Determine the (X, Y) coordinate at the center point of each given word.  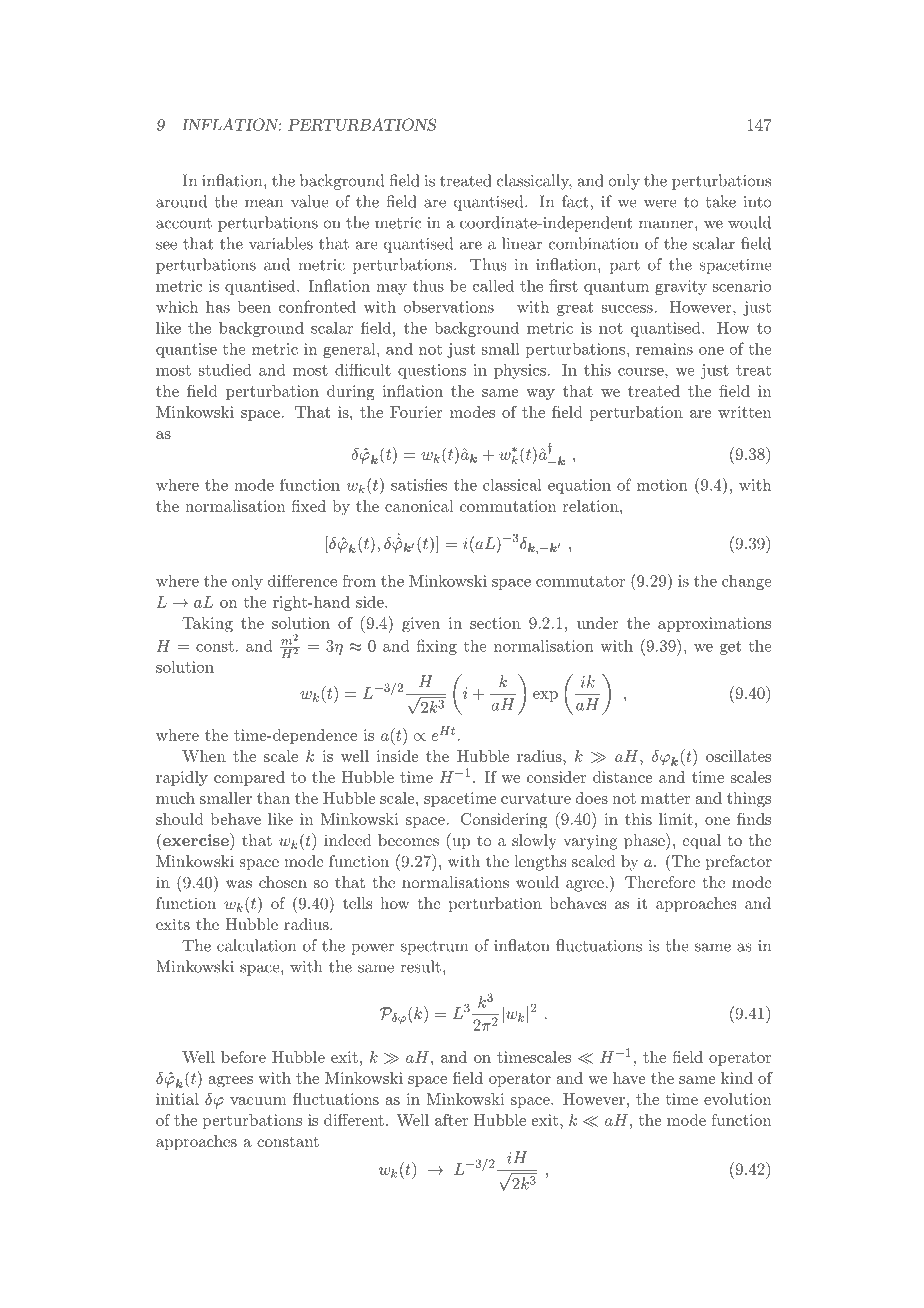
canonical (419, 506)
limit (676, 819)
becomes (408, 840)
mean (264, 203)
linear (522, 243)
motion (662, 485)
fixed (309, 506)
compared (249, 778)
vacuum (258, 1101)
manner (666, 224)
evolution (737, 1099)
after (451, 1120)
